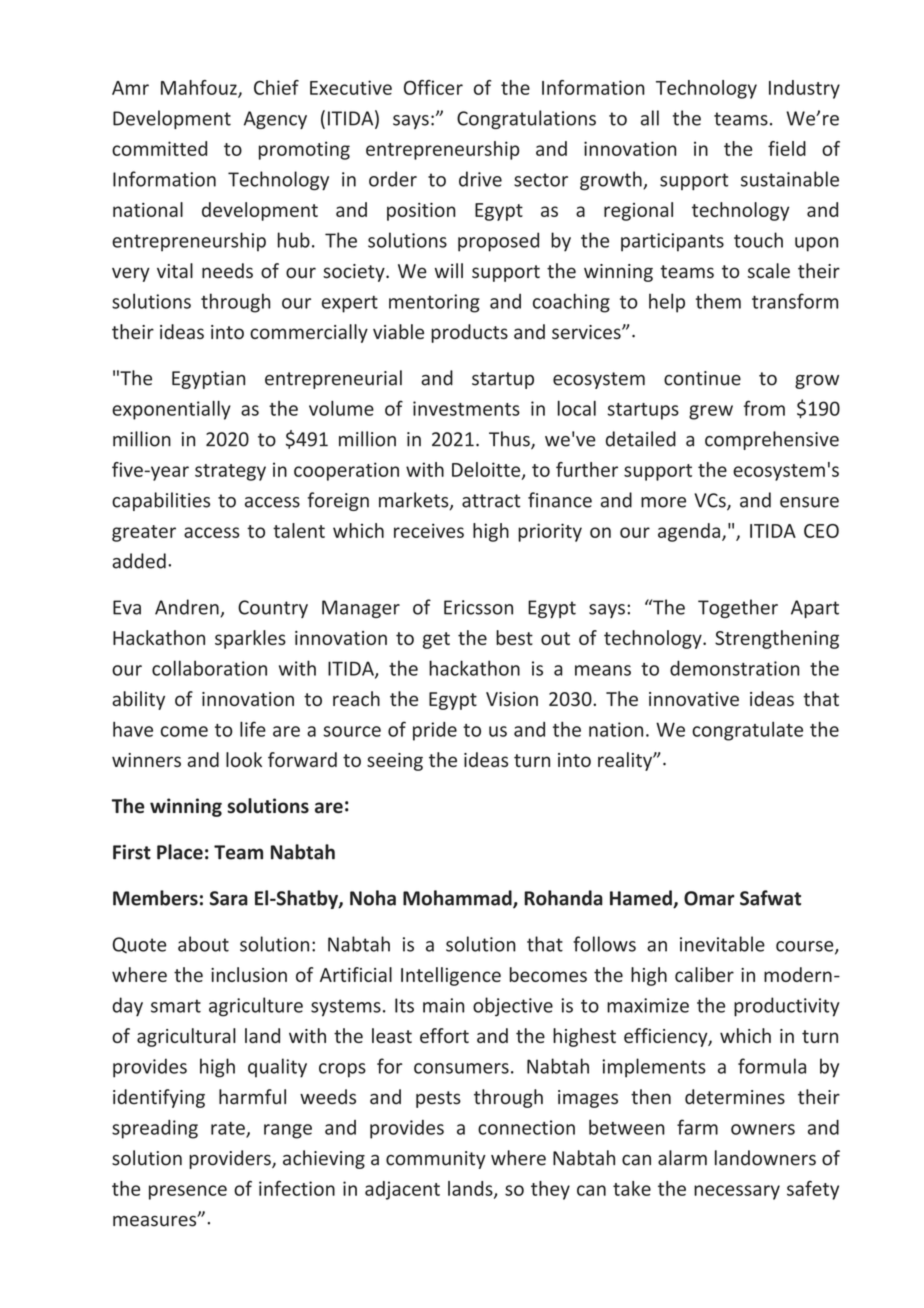 This image has height=1308, width=924. Describe the element at coordinates (526, 119) in the image. I see `Congratulations` at that location.
